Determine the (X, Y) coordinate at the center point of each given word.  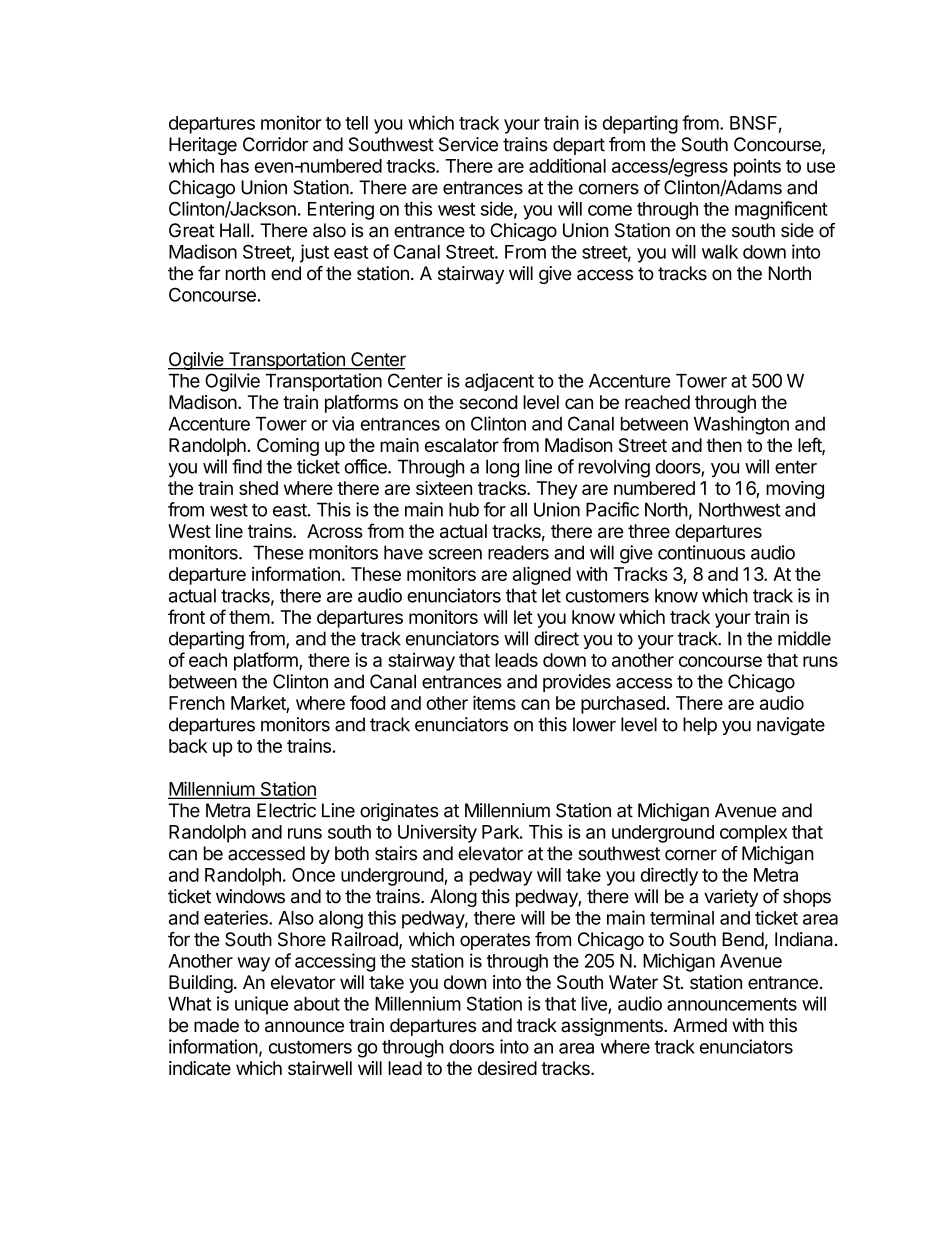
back (188, 746)
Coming (288, 447)
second (488, 402)
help (700, 726)
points (757, 167)
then (724, 445)
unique (261, 1005)
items (494, 702)
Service (468, 144)
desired (507, 1068)
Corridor (275, 144)
